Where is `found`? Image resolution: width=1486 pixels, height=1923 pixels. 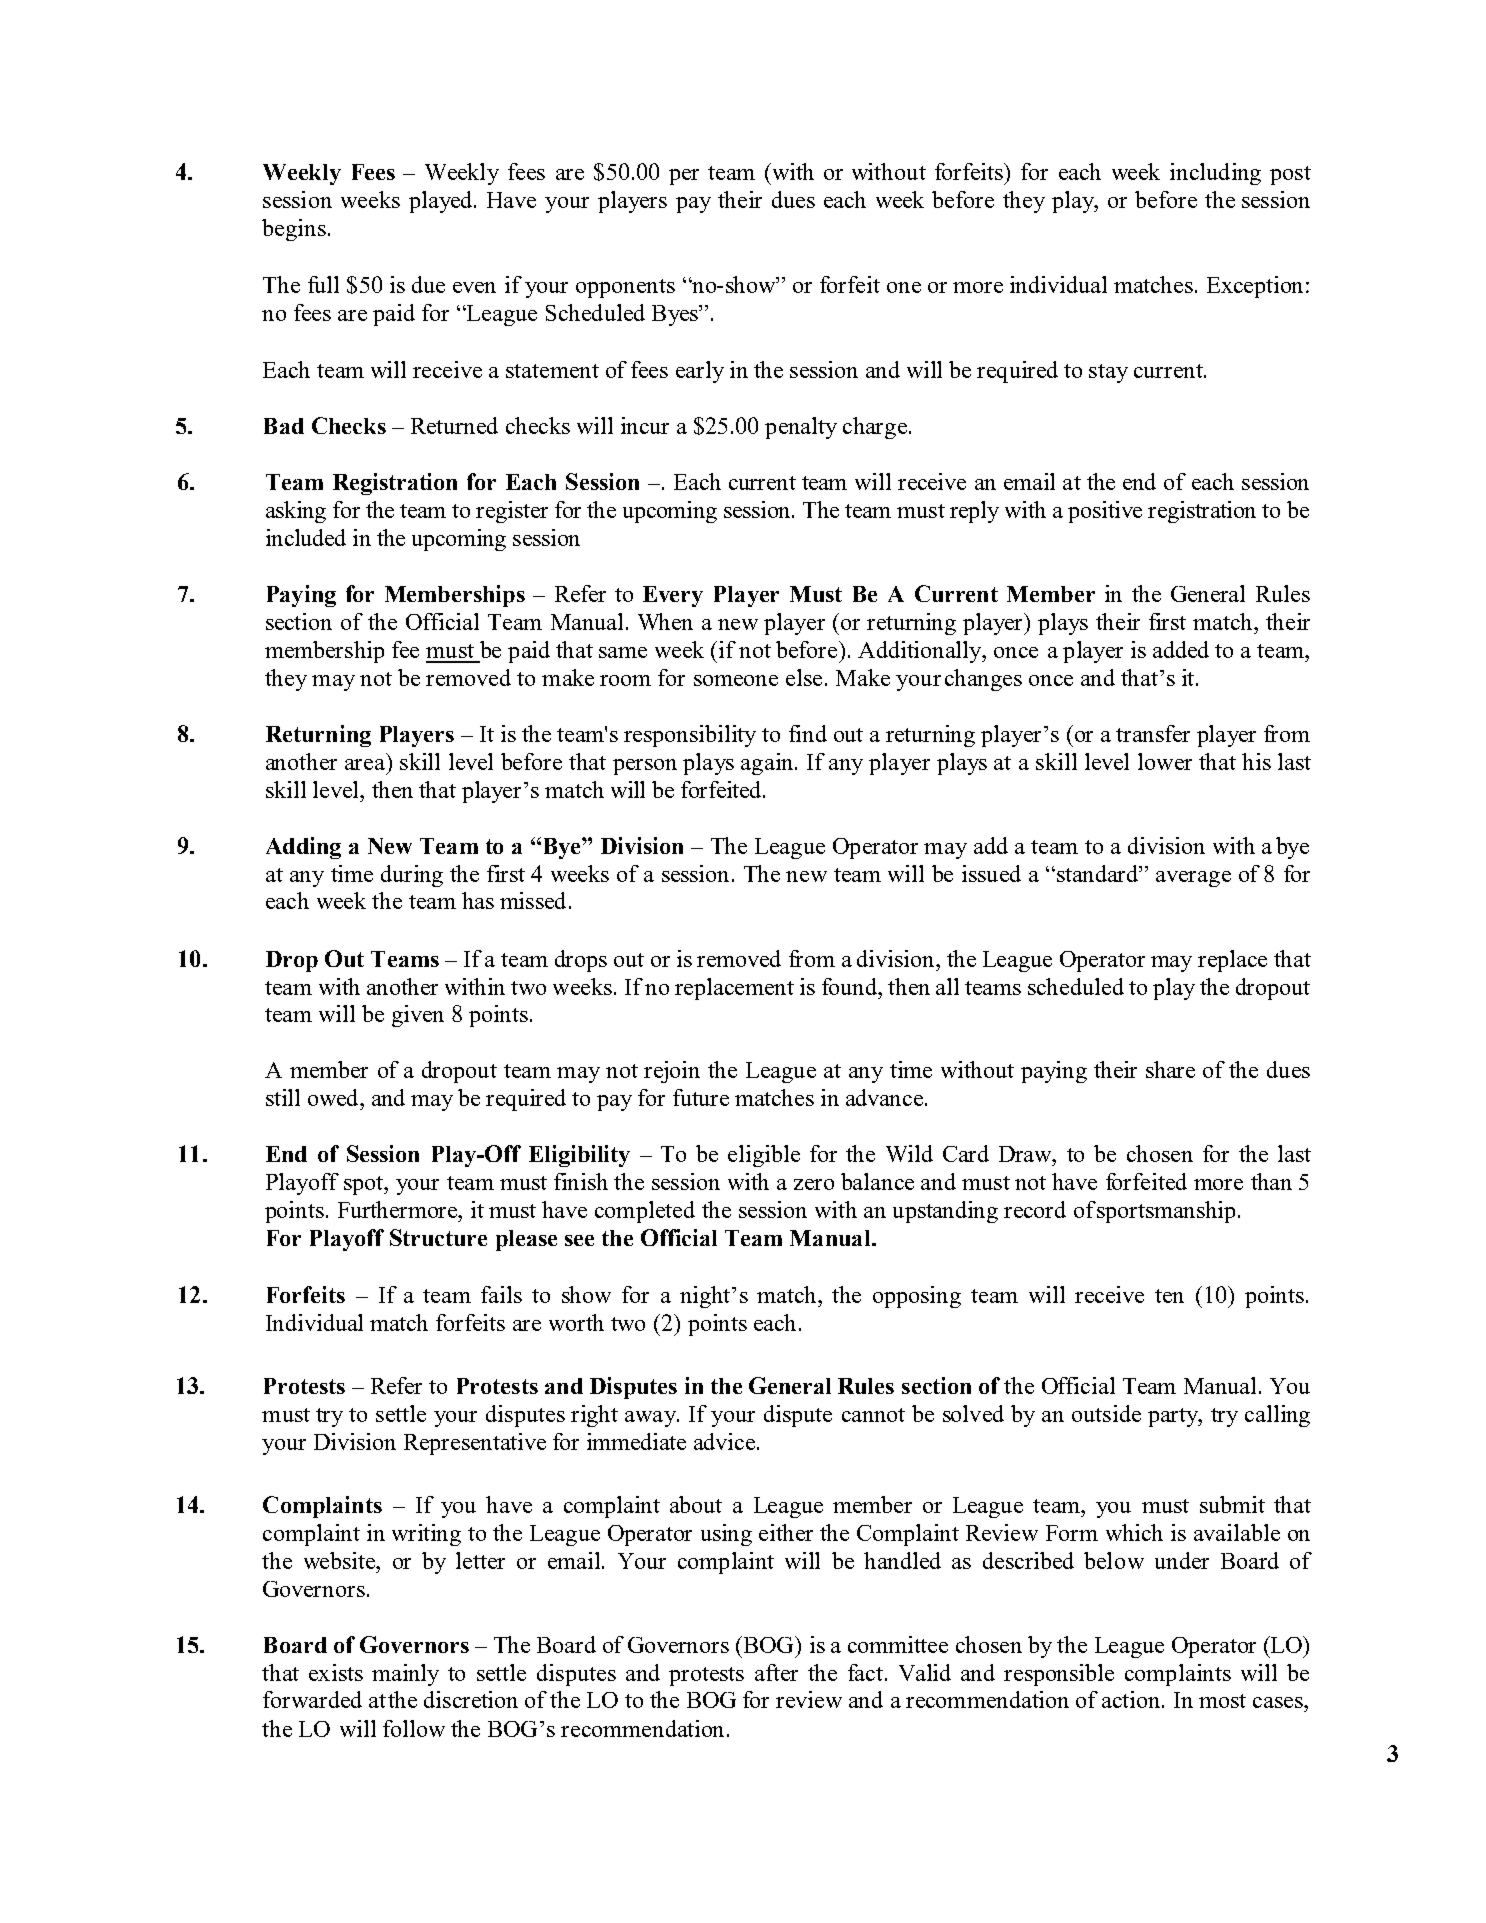
found is located at coordinates (851, 986).
